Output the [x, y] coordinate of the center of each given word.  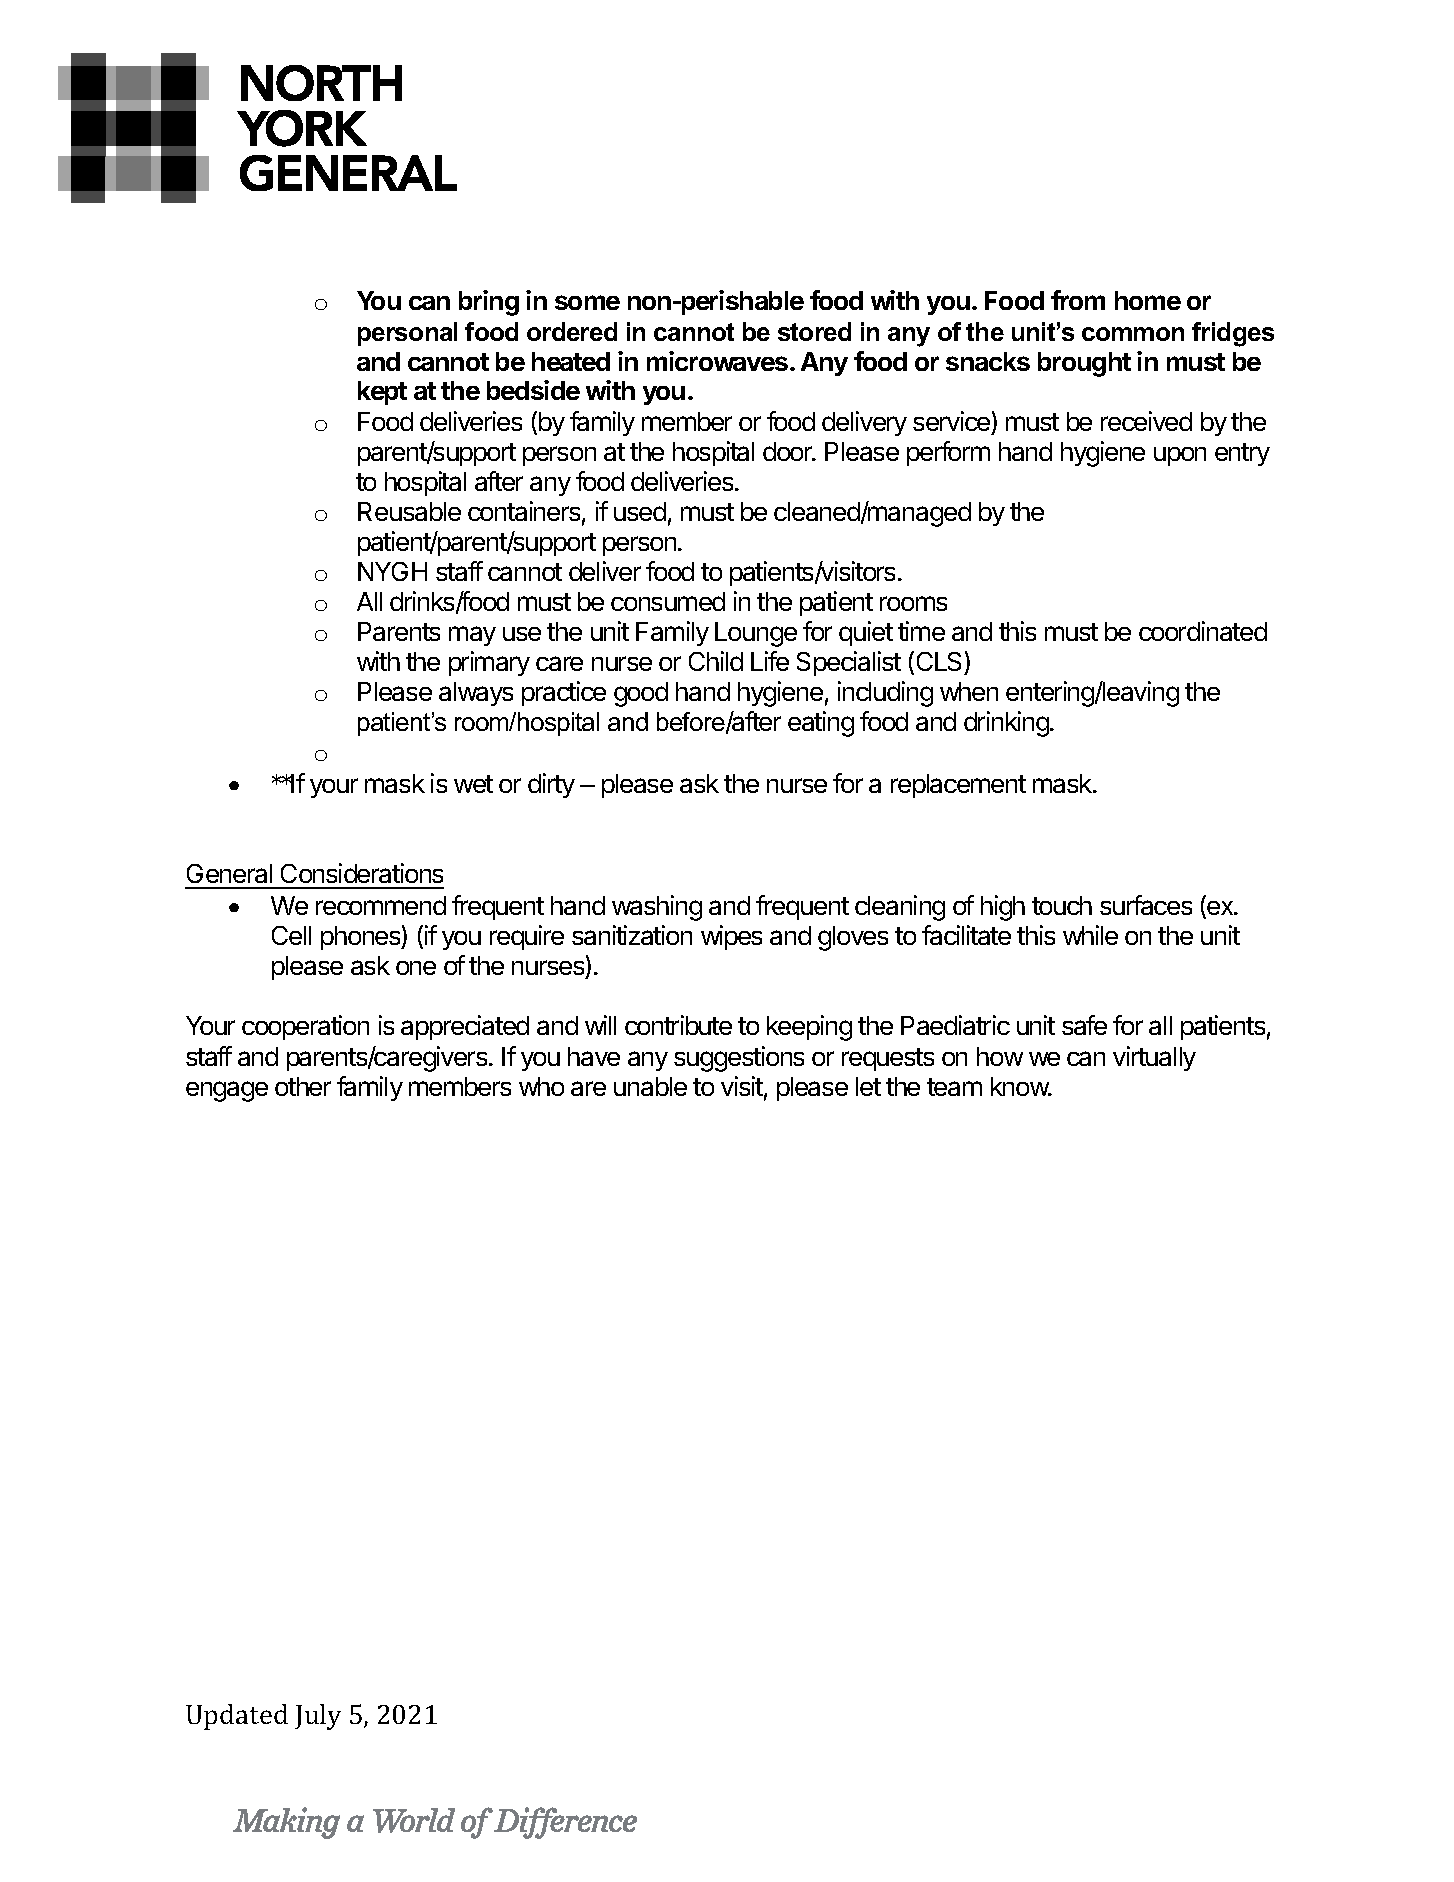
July [318, 1717]
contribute [678, 1025]
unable [650, 1086]
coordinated [1203, 631]
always [476, 694]
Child [716, 661]
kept [382, 393]
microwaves [719, 361]
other [303, 1086]
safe [1084, 1025]
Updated [237, 1717]
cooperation [305, 1027]
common [1133, 334]
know [1020, 1086]
